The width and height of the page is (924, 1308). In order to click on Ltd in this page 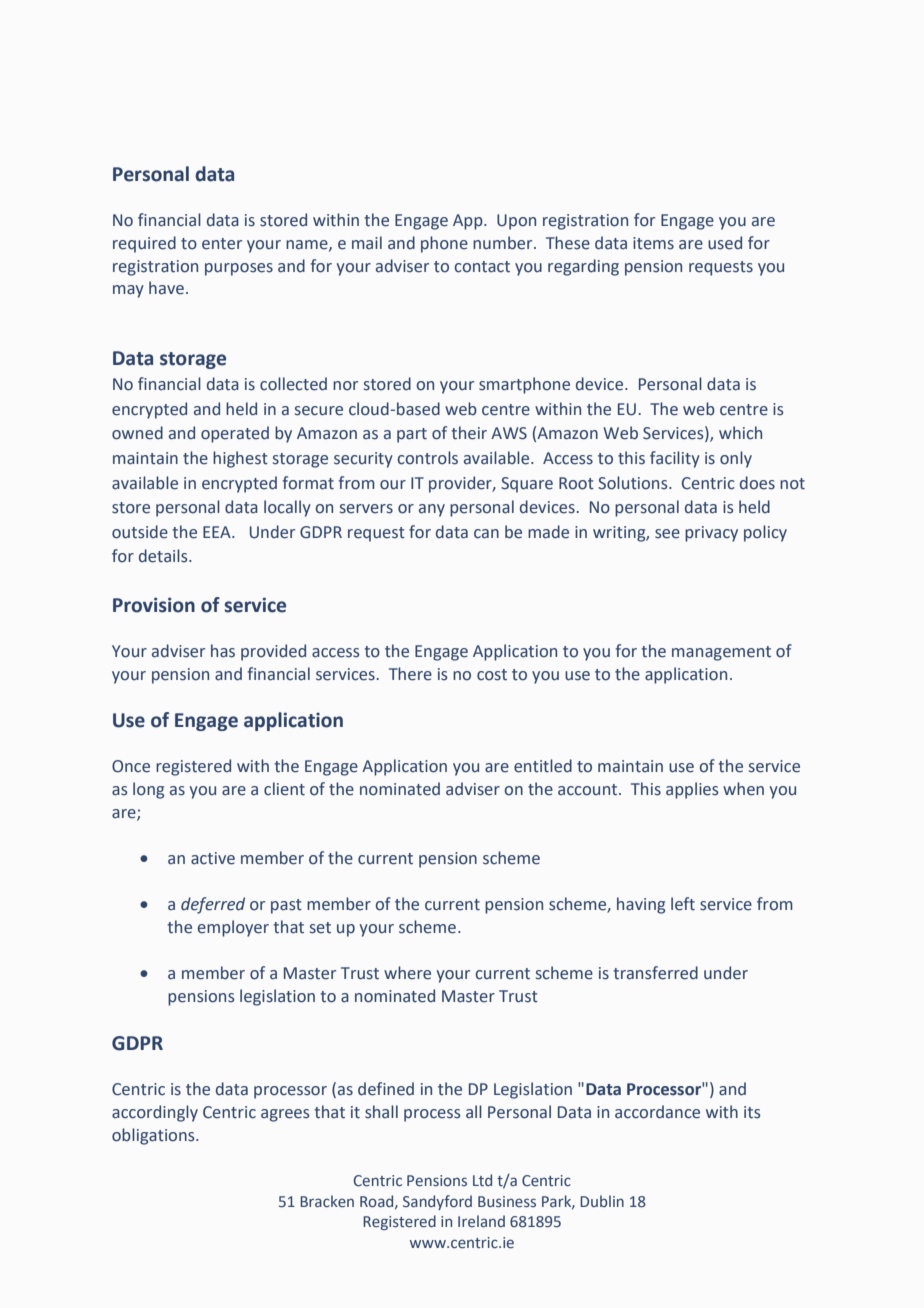, I will do `click(482, 1180)`.
